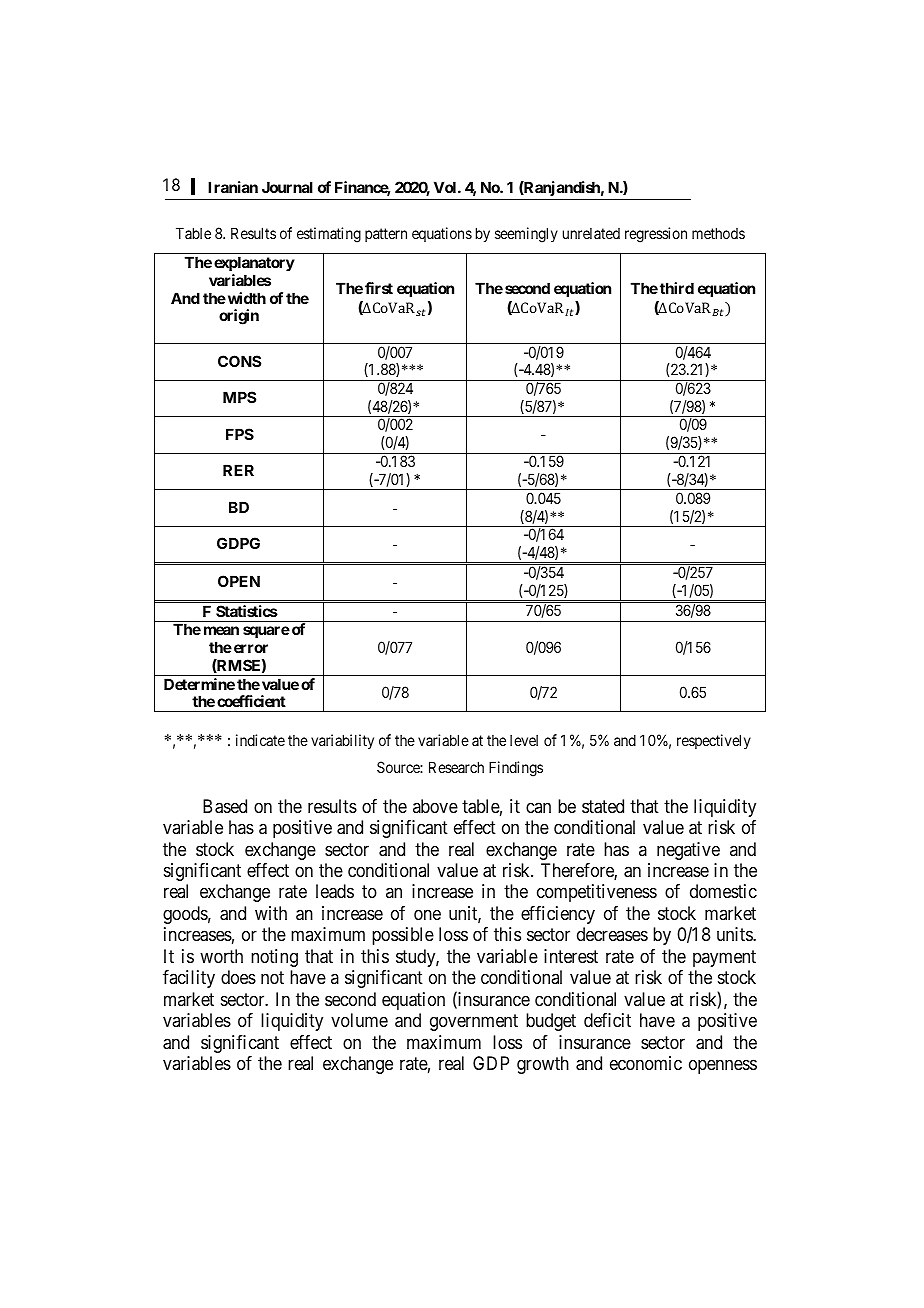 This screenshot has height=1308, width=924. What do you see at coordinates (238, 977) in the screenshot?
I see `does` at bounding box center [238, 977].
